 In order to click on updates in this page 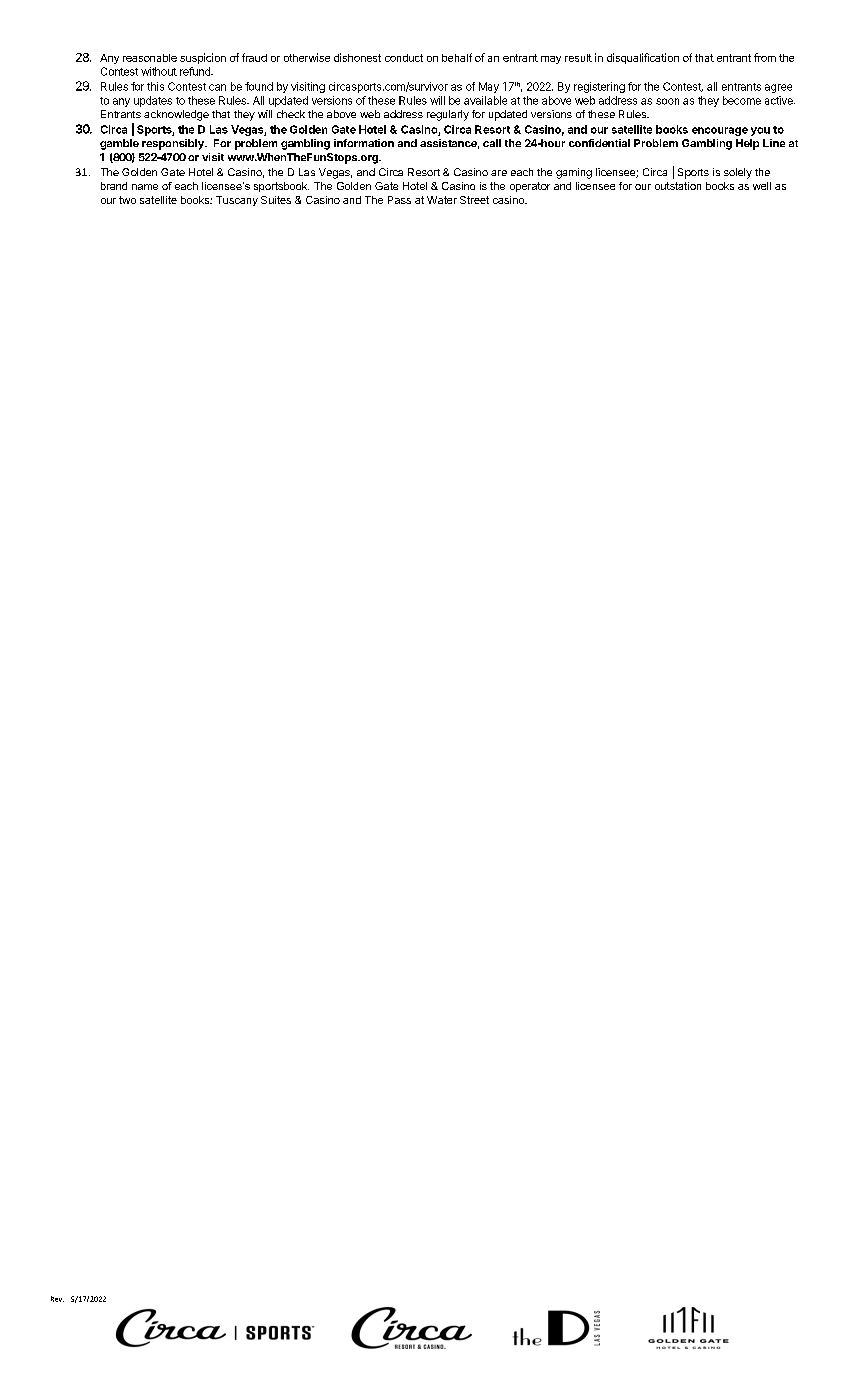, I will do `click(153, 101)`.
